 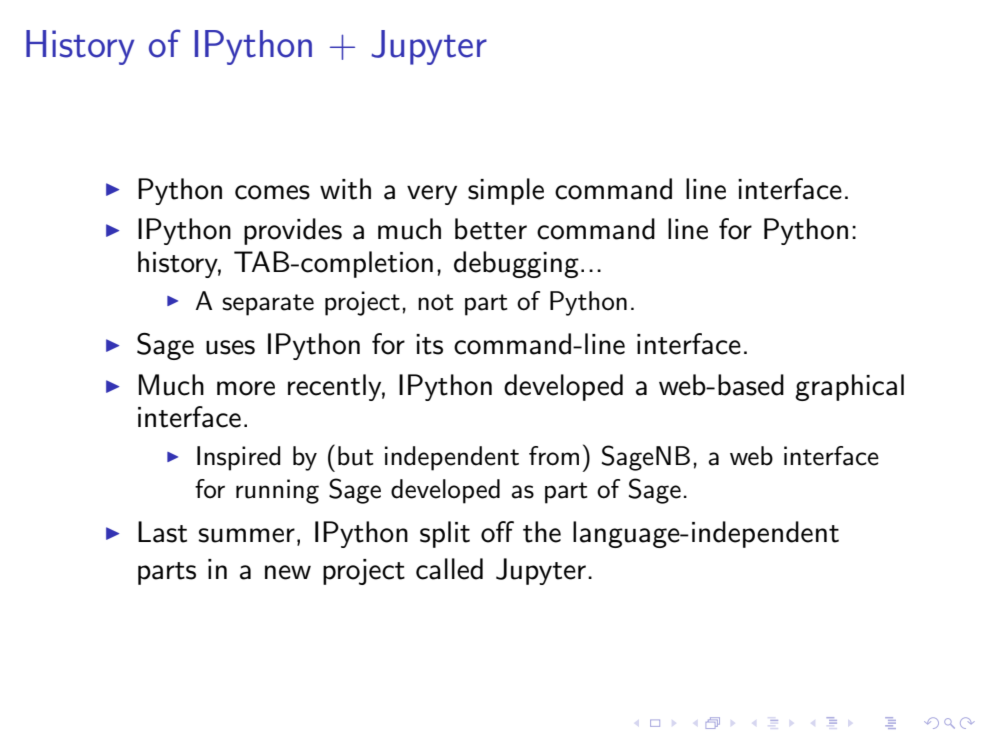 What do you see at coordinates (238, 458) in the screenshot?
I see `Inspired` at bounding box center [238, 458].
